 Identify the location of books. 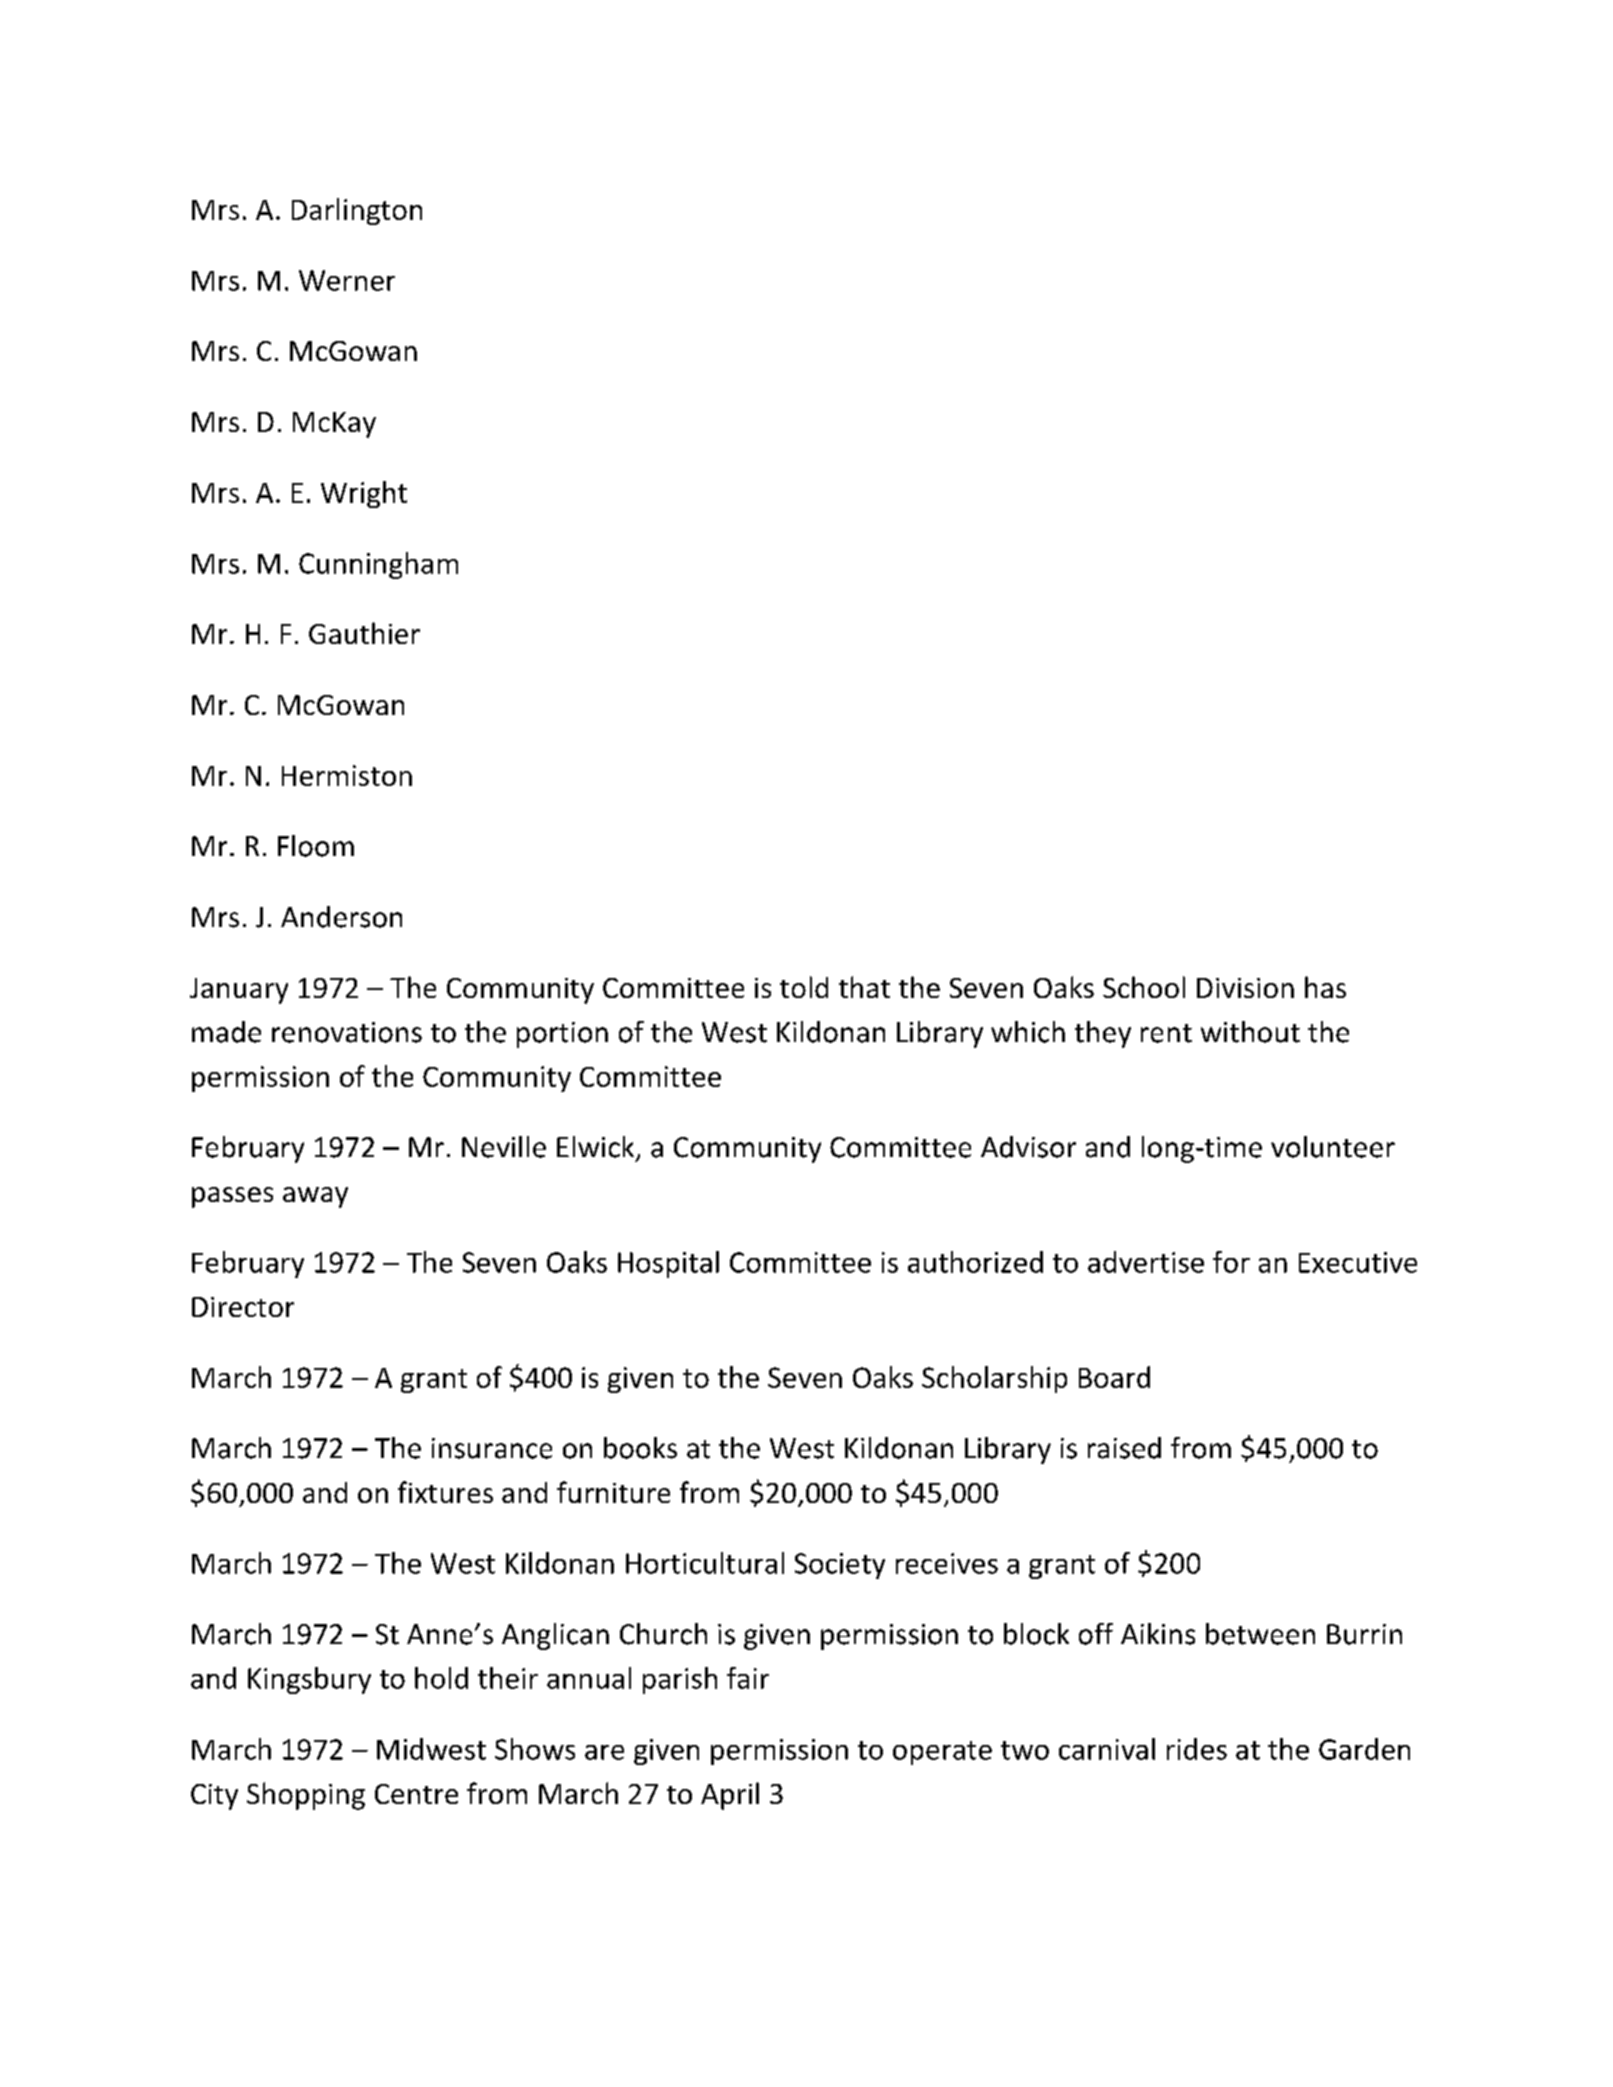
(640, 1448).
